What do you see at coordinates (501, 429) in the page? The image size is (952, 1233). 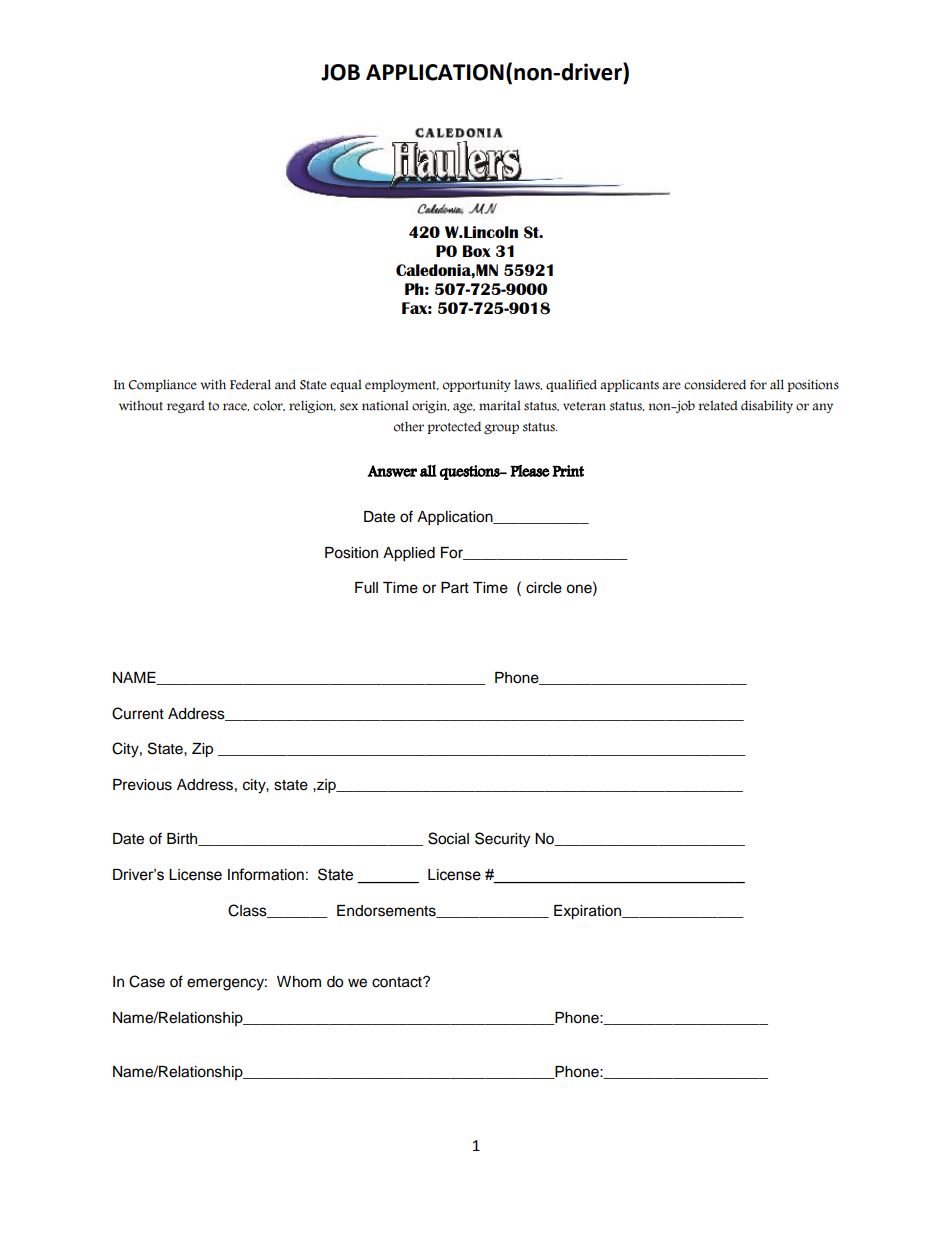 I see `group` at bounding box center [501, 429].
